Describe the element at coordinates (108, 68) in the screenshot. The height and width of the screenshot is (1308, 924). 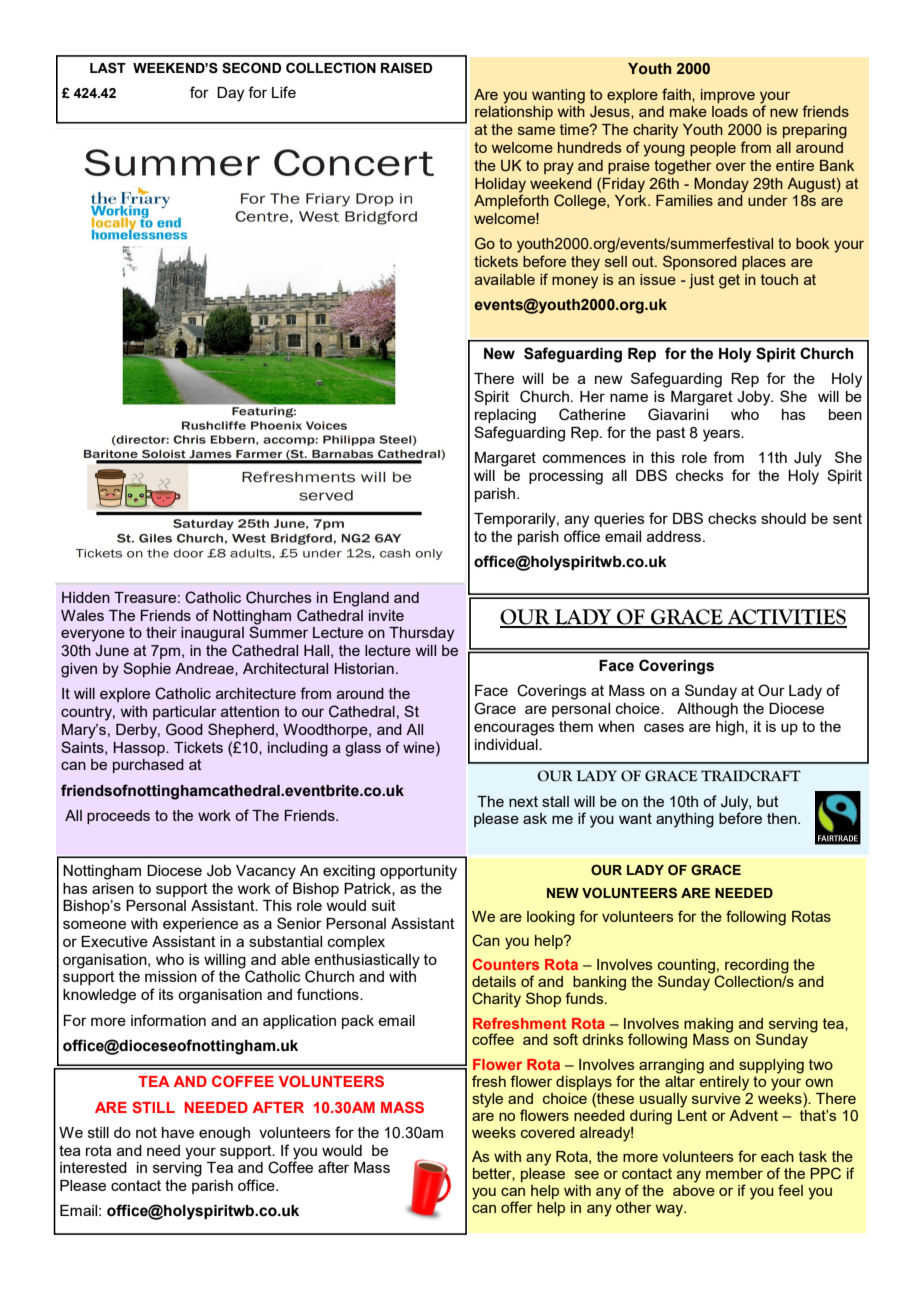
I see `LAST` at that location.
